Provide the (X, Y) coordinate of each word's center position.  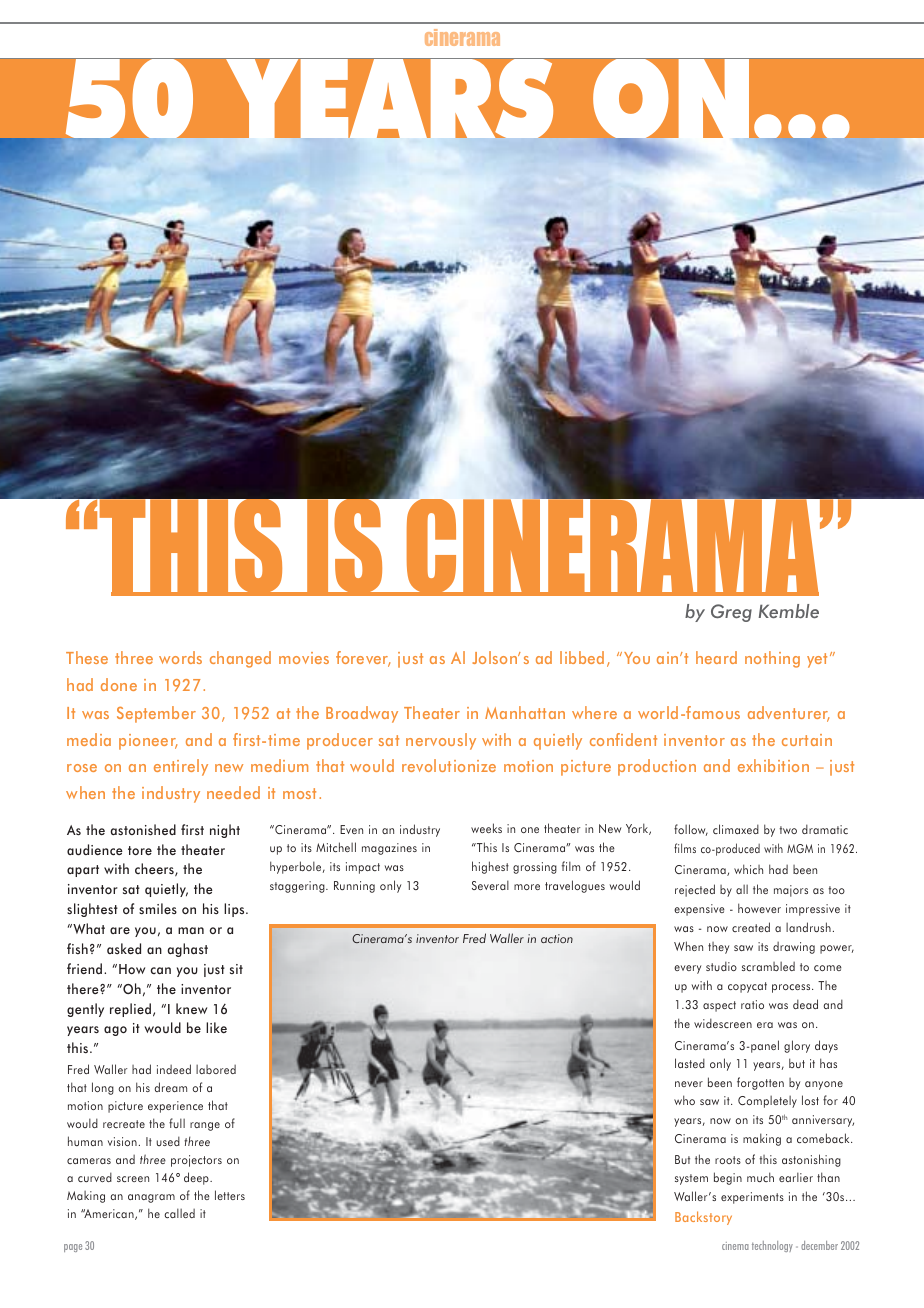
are (120, 930)
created (751, 927)
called (179, 1213)
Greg (731, 613)
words (180, 657)
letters (230, 1195)
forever (363, 659)
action (557, 938)
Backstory (703, 1218)
